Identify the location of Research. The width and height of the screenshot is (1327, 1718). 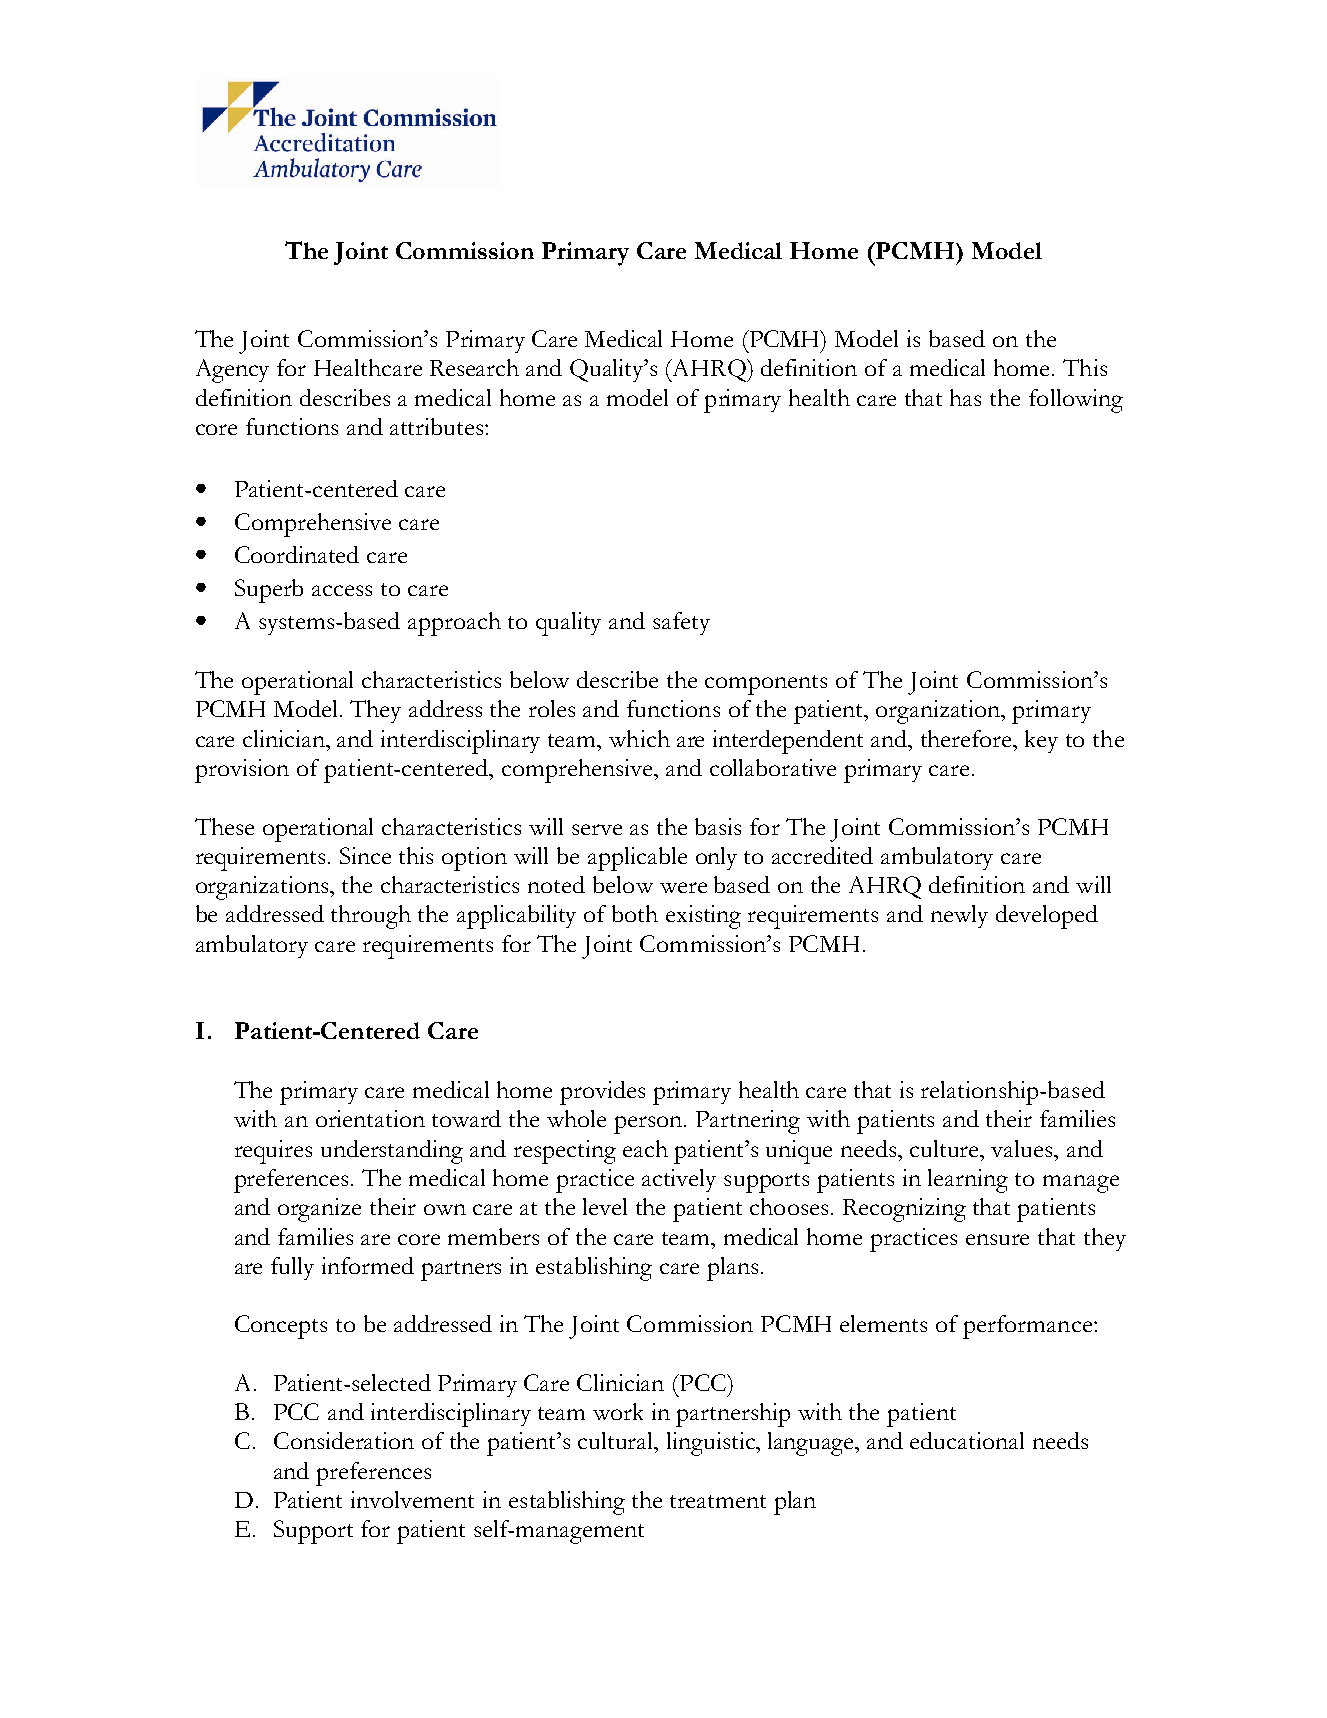
(474, 367).
